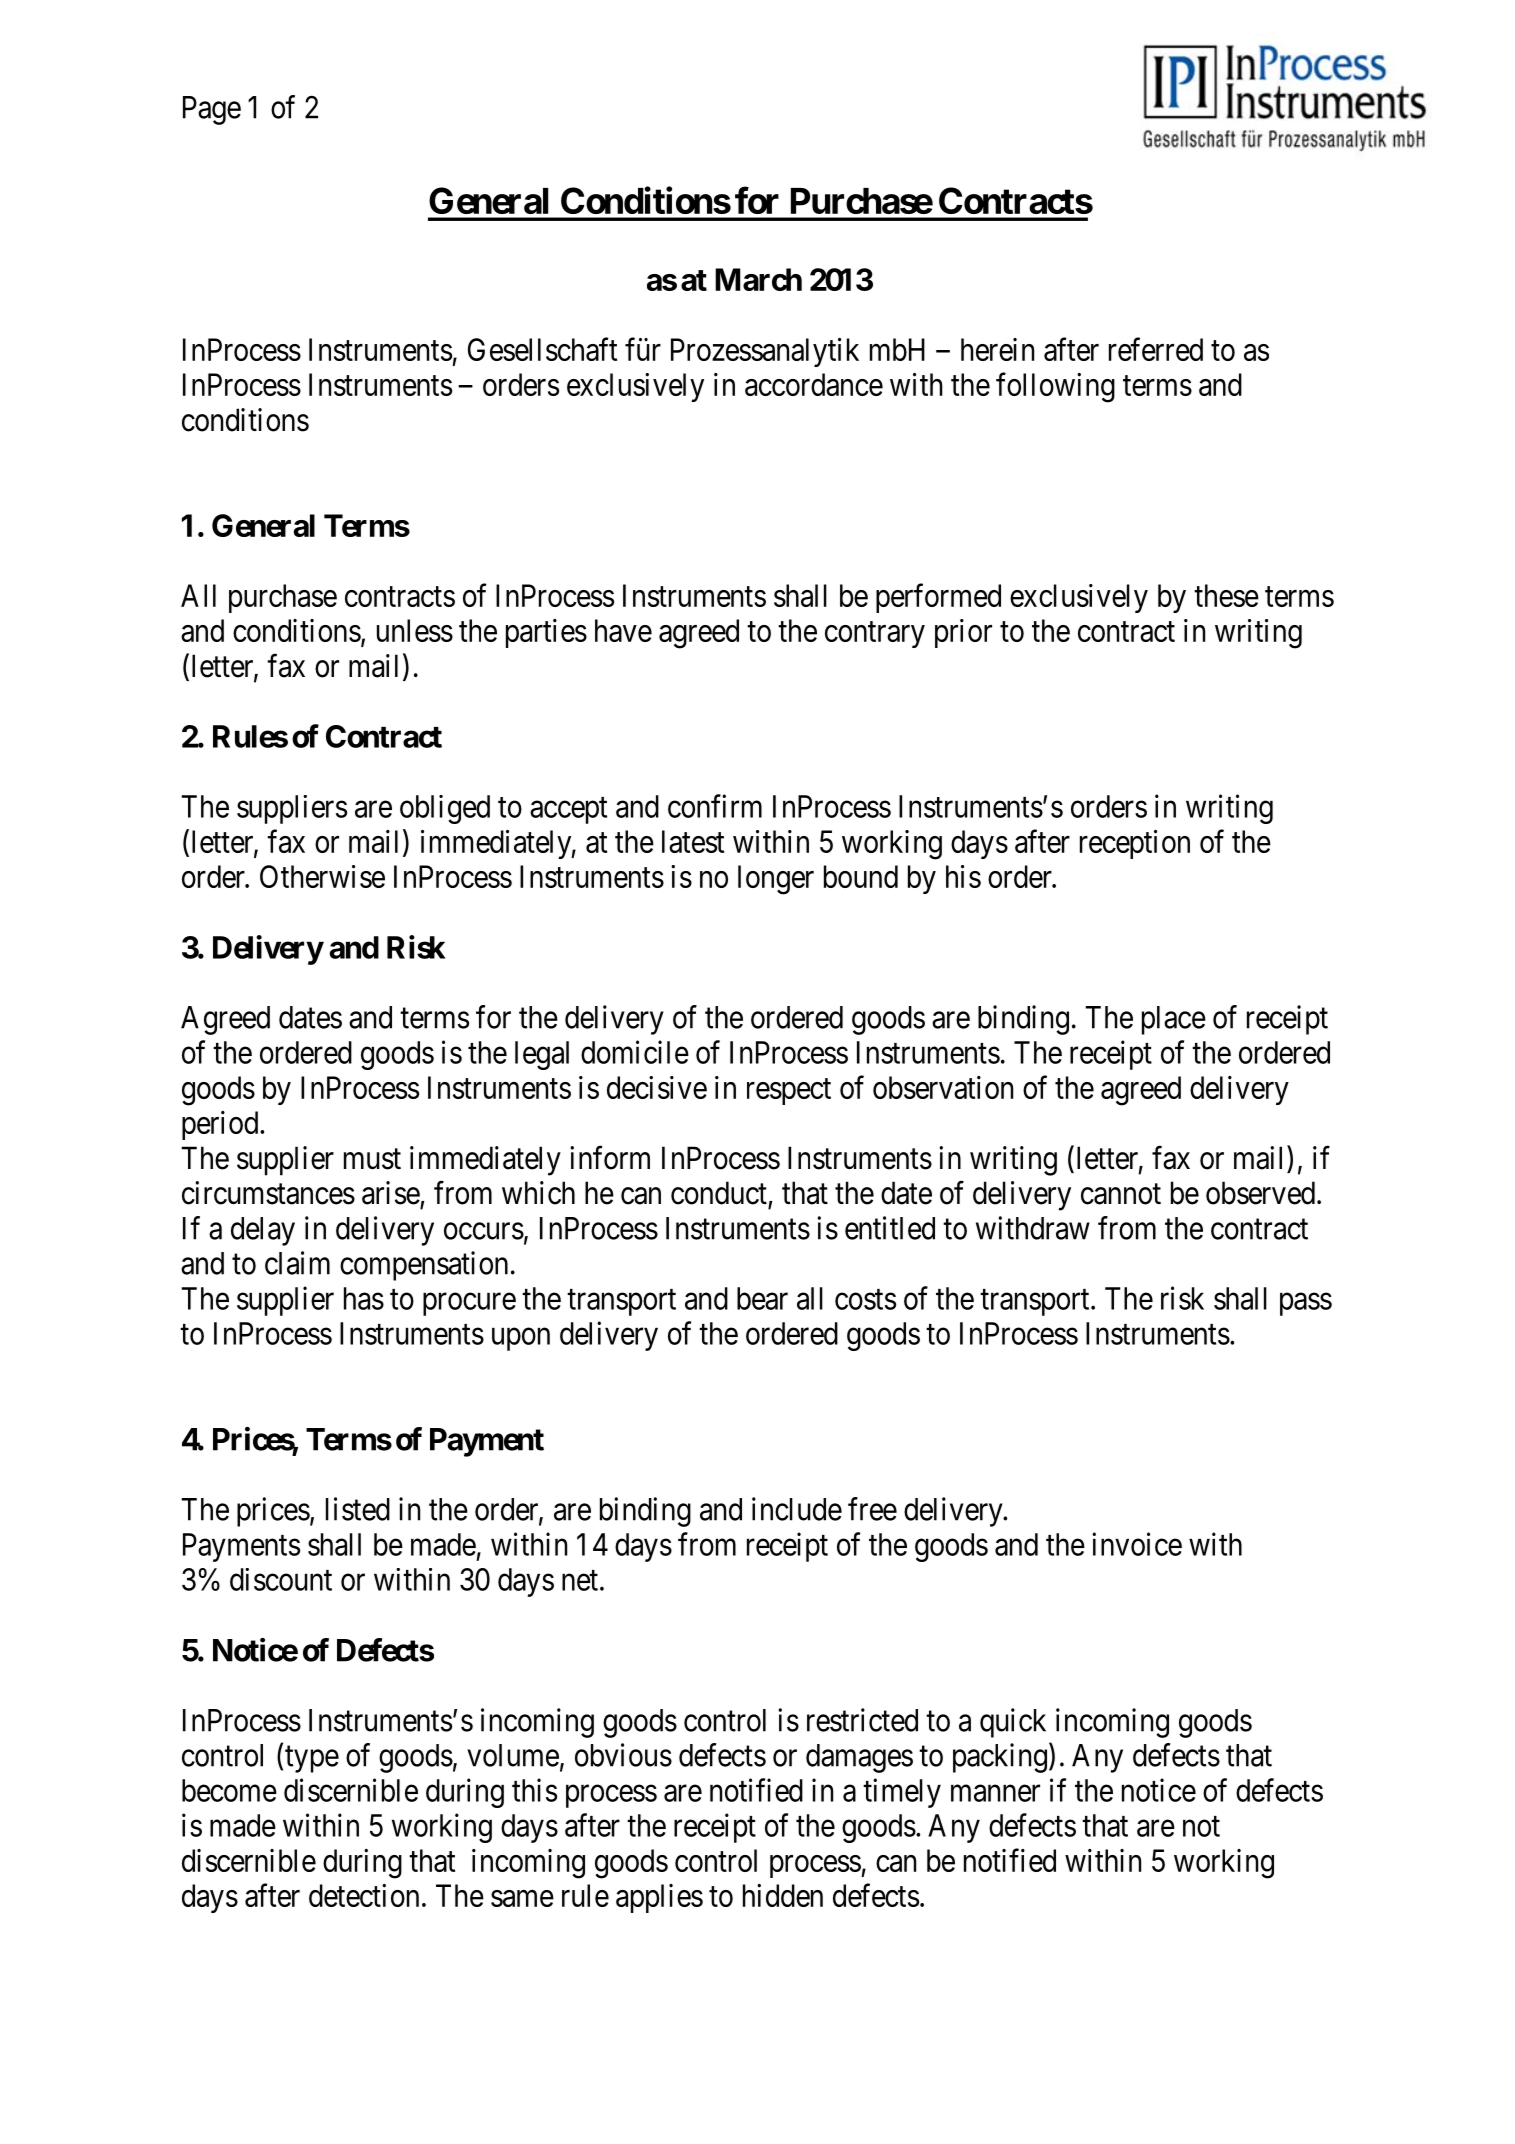  What do you see at coordinates (1174, 1020) in the image?
I see `place` at bounding box center [1174, 1020].
